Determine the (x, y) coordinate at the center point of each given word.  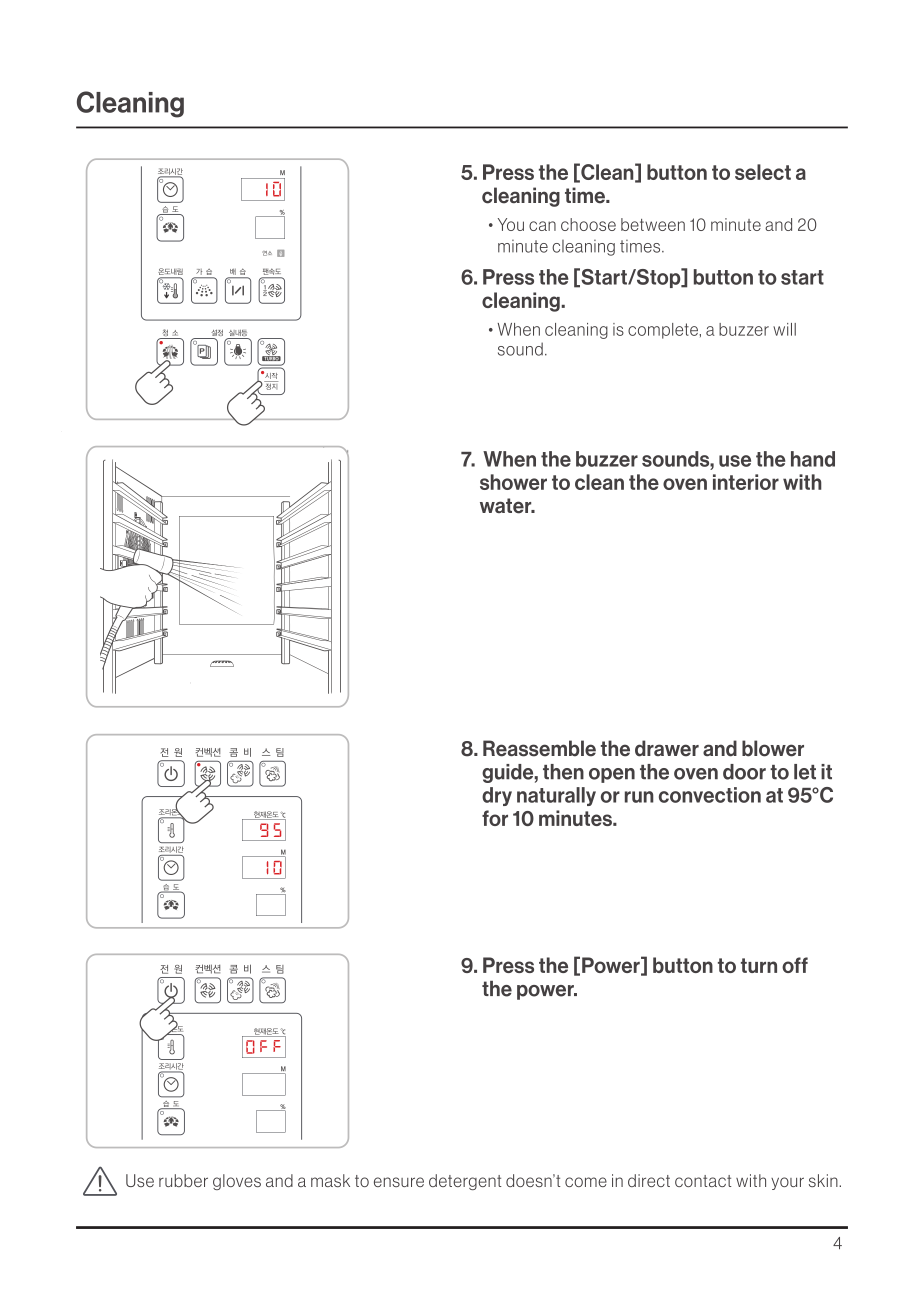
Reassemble (539, 748)
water (507, 506)
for (495, 818)
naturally (556, 796)
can (542, 226)
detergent (465, 1182)
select (763, 172)
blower (773, 748)
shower (513, 482)
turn (759, 965)
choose (588, 224)
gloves (237, 1182)
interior (746, 482)
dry (497, 796)
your (787, 1183)
